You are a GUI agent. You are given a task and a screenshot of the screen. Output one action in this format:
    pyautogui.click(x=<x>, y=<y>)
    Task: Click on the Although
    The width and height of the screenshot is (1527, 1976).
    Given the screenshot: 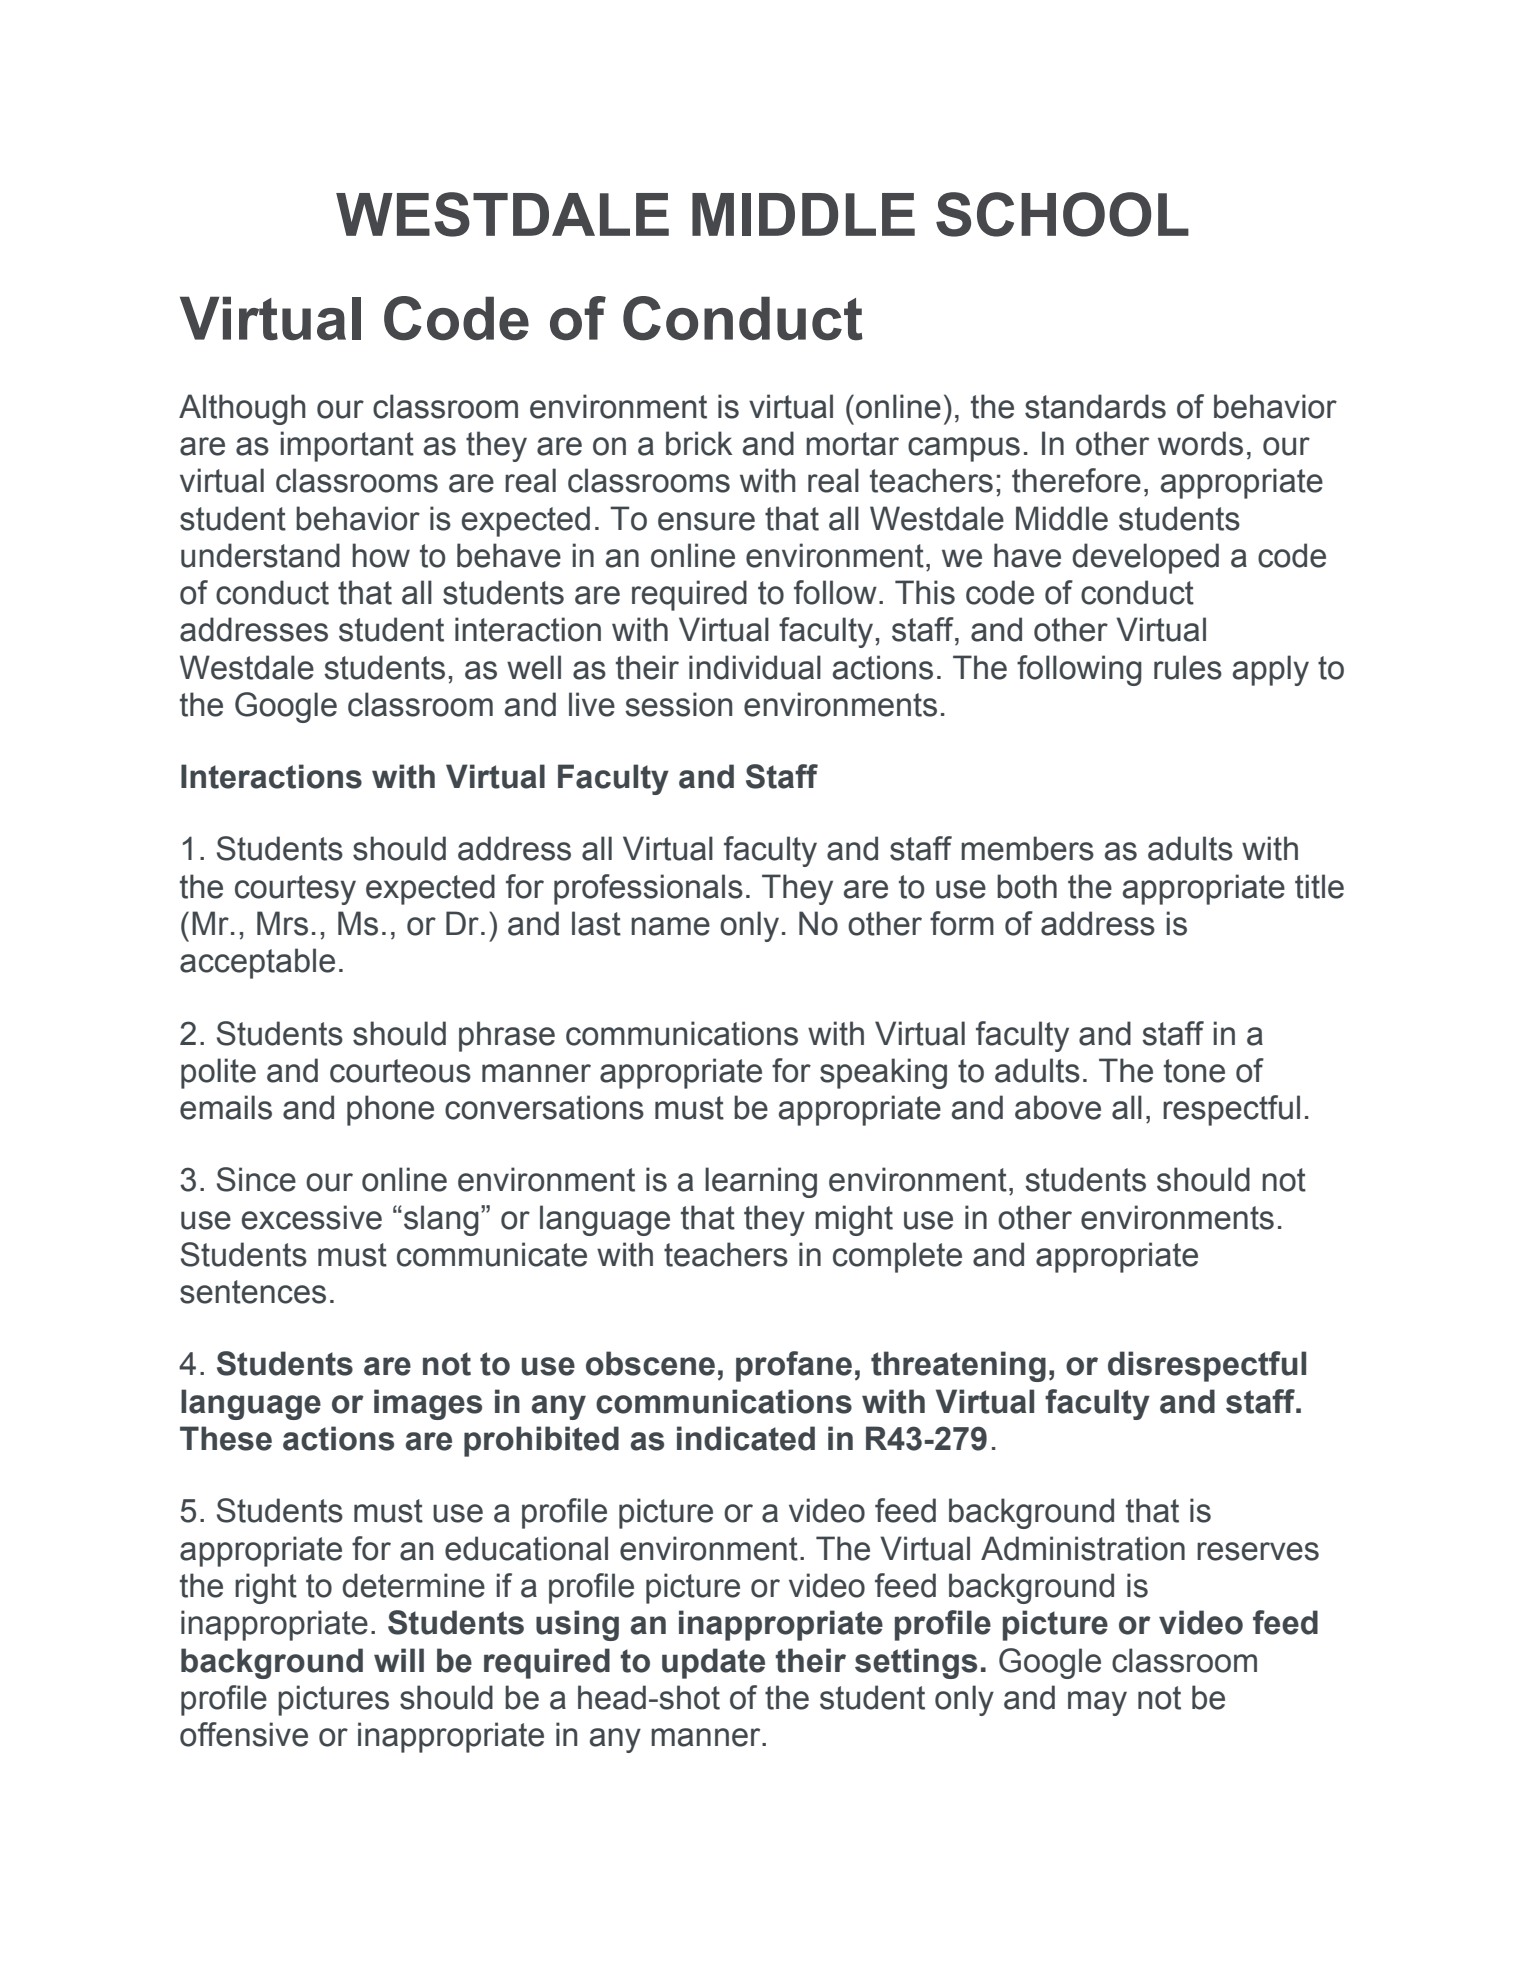 What is the action you would take?
    pyautogui.click(x=242, y=409)
